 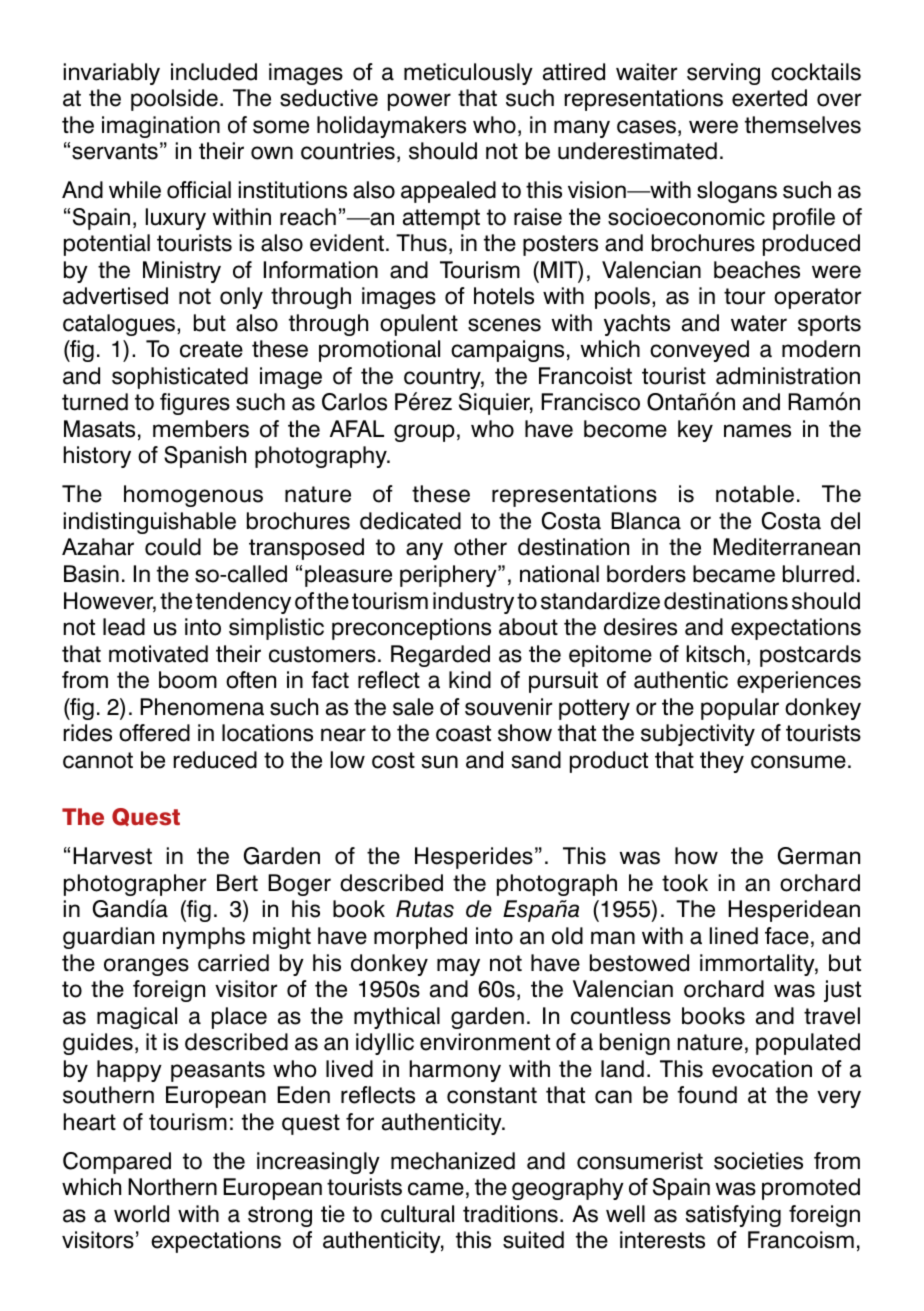 I want to click on group, so click(x=424, y=433).
